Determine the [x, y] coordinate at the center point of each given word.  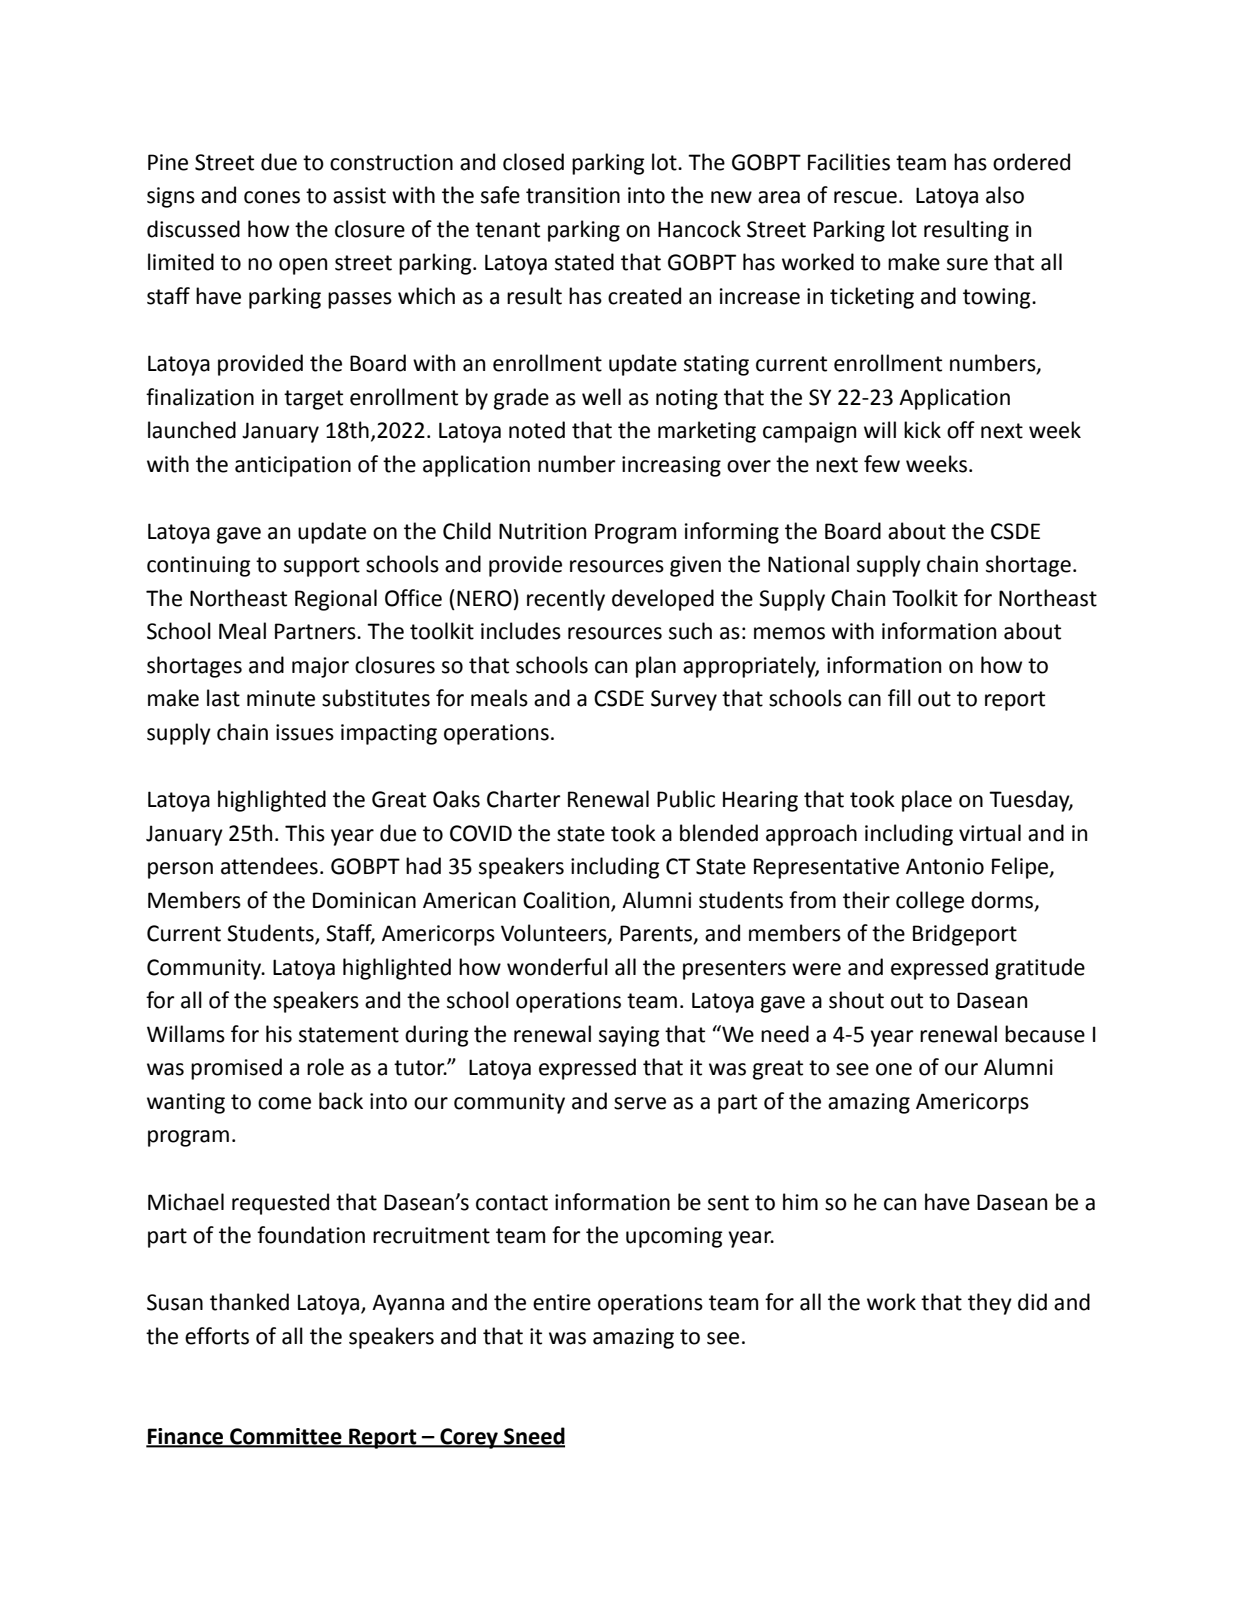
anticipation [293, 466]
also [1005, 195]
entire [562, 1302]
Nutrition [542, 531]
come [284, 1103]
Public [686, 799]
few [882, 464]
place [927, 801]
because [1045, 1034]
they [990, 1304]
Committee [286, 1437]
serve [640, 1103]
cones [272, 197]
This [305, 833]
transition [573, 195]
